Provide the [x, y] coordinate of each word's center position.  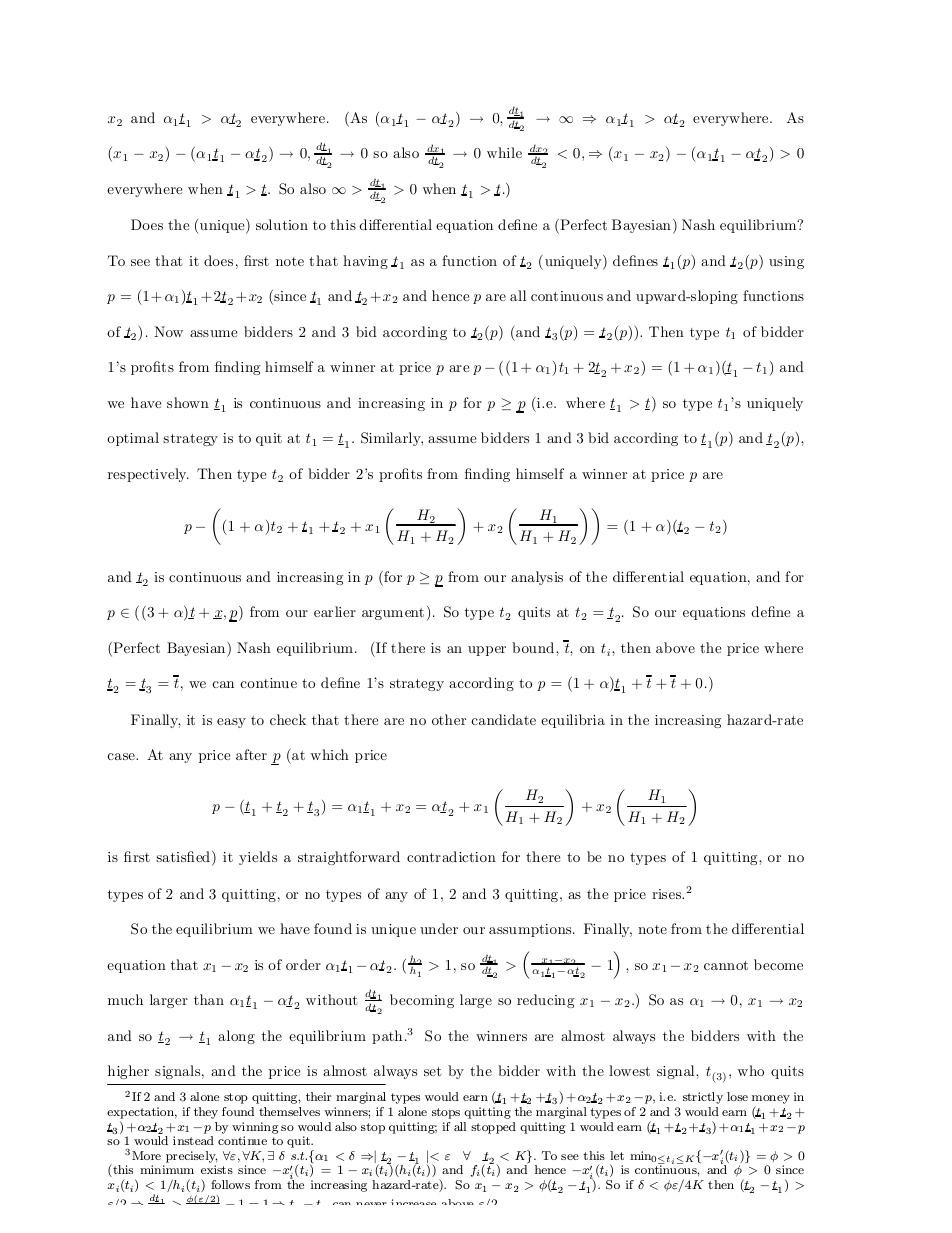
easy [231, 723]
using [786, 262]
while [504, 152]
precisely [191, 1158]
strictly [703, 1098]
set [433, 1071]
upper [487, 651]
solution [282, 224]
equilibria [573, 721]
